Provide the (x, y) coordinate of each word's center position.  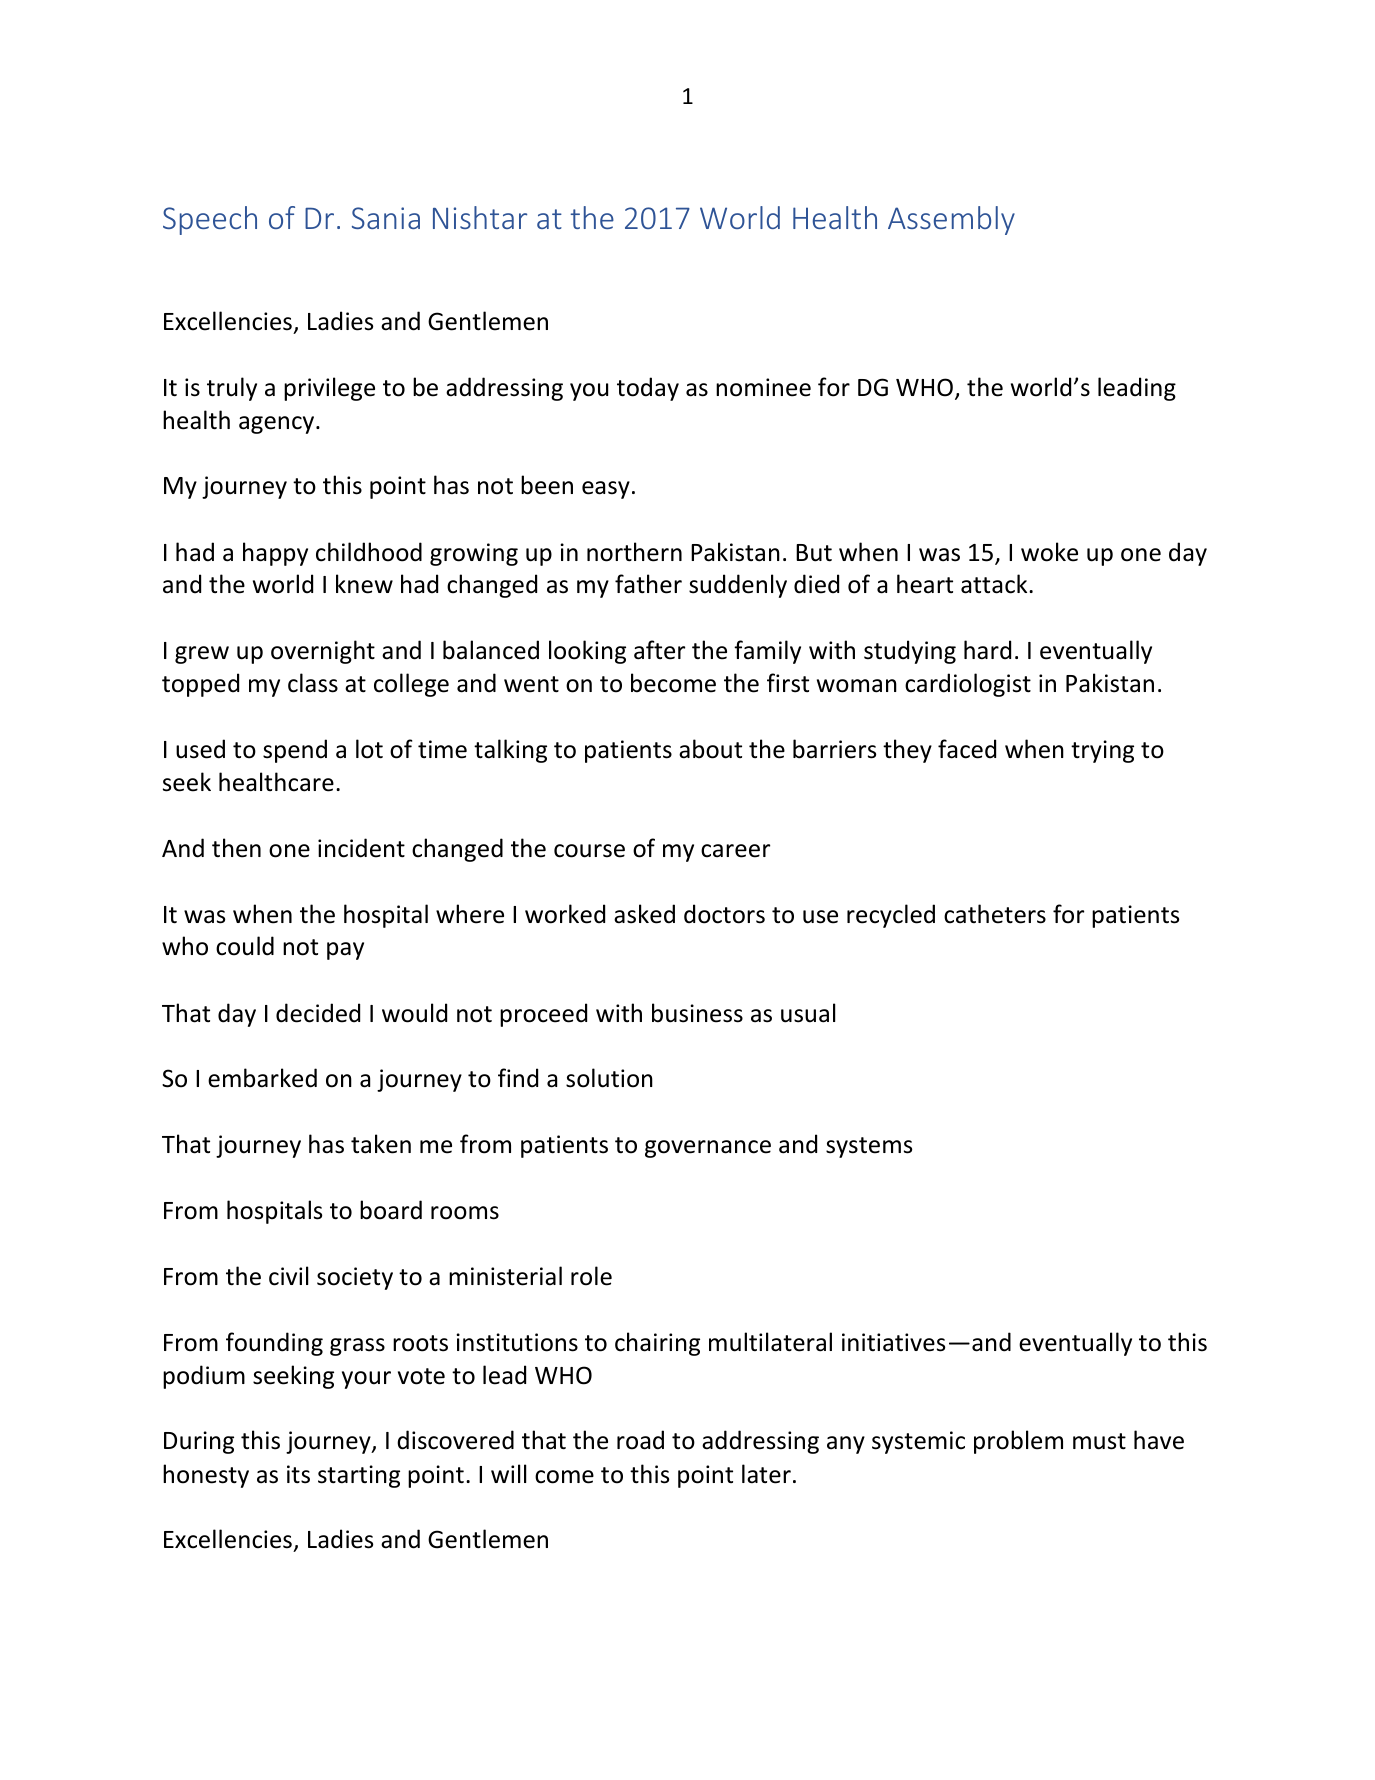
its (298, 1474)
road (640, 1440)
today (648, 389)
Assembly (951, 220)
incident (361, 848)
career (735, 851)
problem (1018, 1442)
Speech (210, 220)
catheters (995, 914)
